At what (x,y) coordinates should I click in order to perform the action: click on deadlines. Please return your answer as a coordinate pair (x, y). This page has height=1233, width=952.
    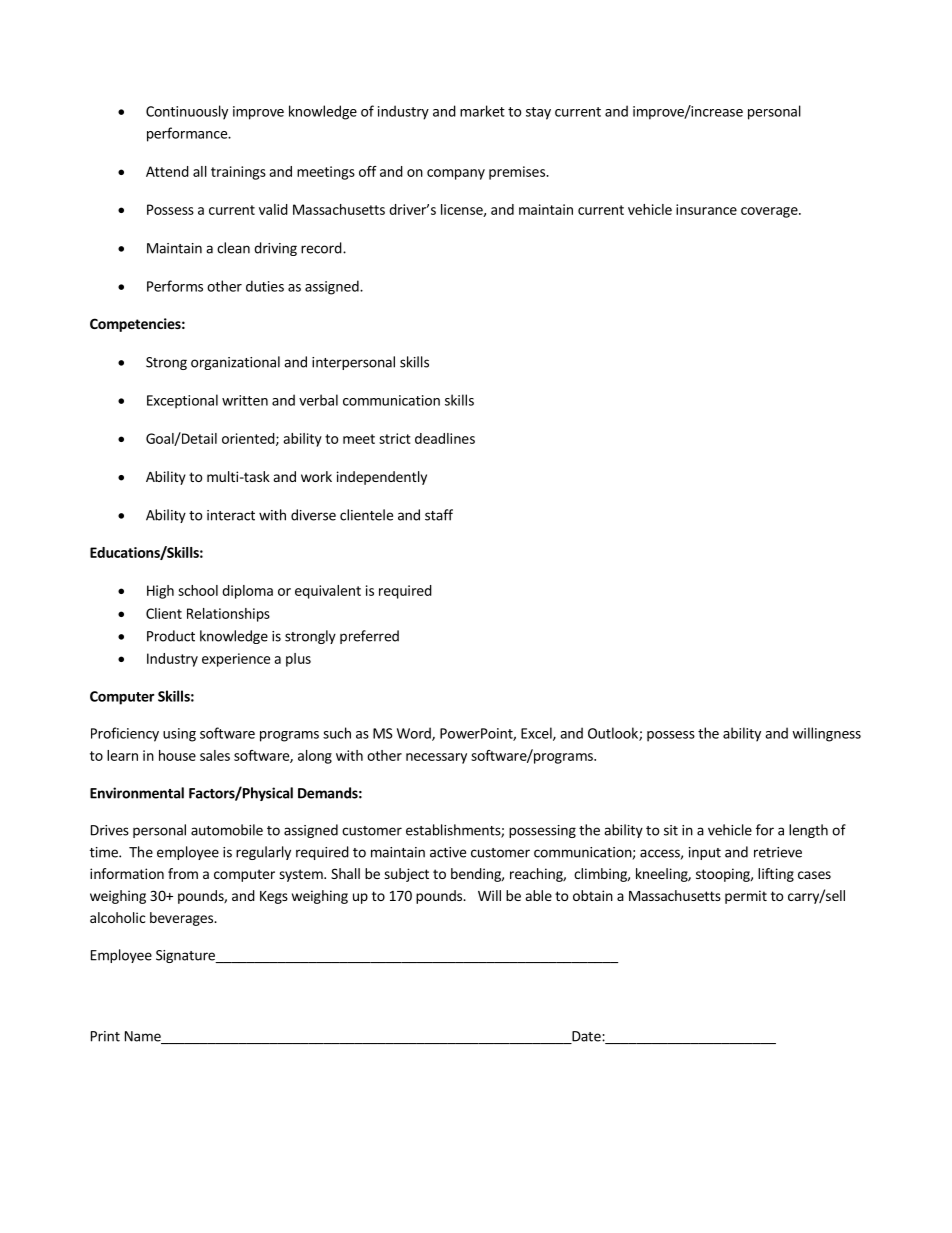
    Looking at the image, I should click on (445, 438).
